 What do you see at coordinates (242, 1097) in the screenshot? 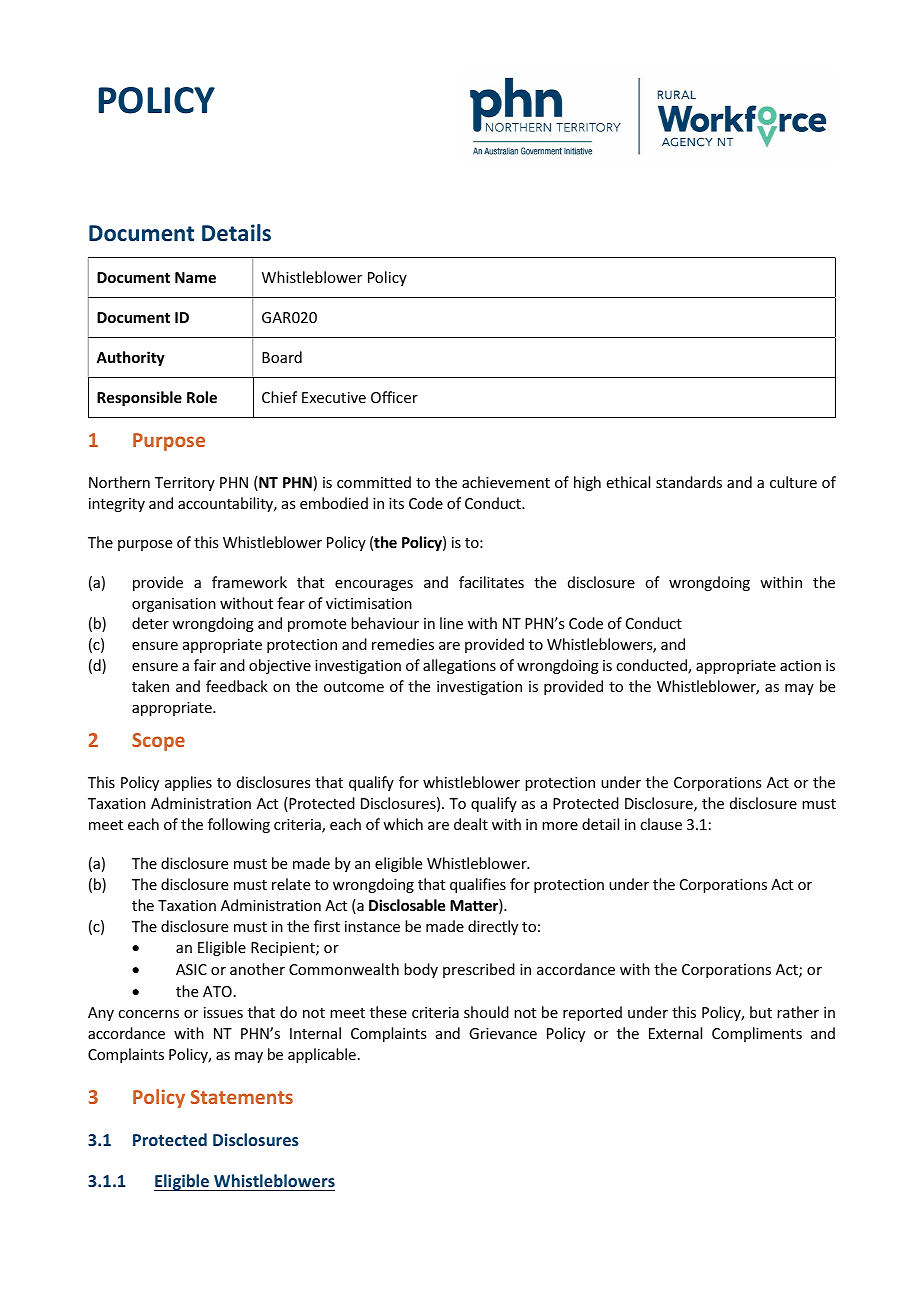
I see `Statements` at bounding box center [242, 1097].
